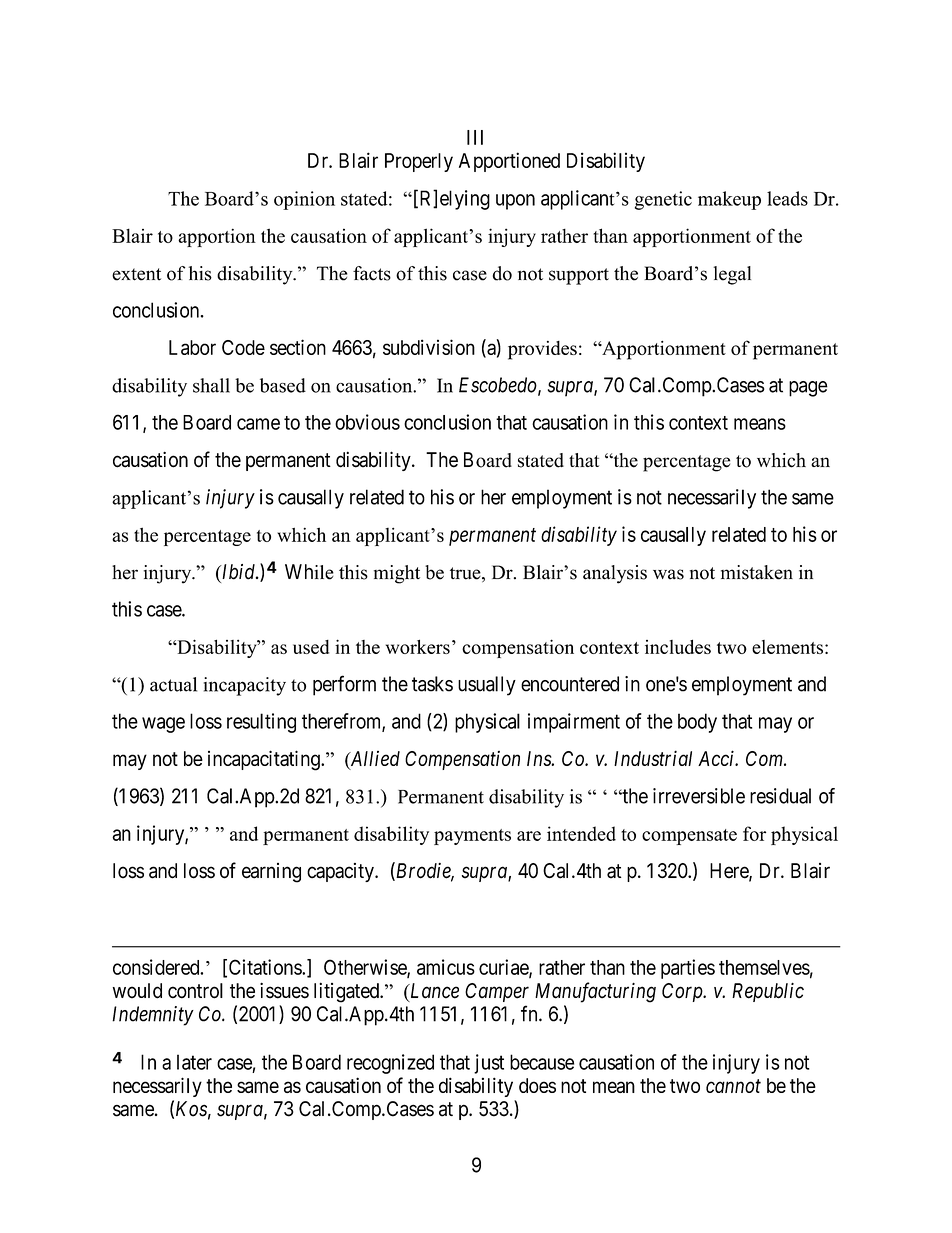 The width and height of the document is (952, 1233). I want to click on irreversible, so click(699, 796).
